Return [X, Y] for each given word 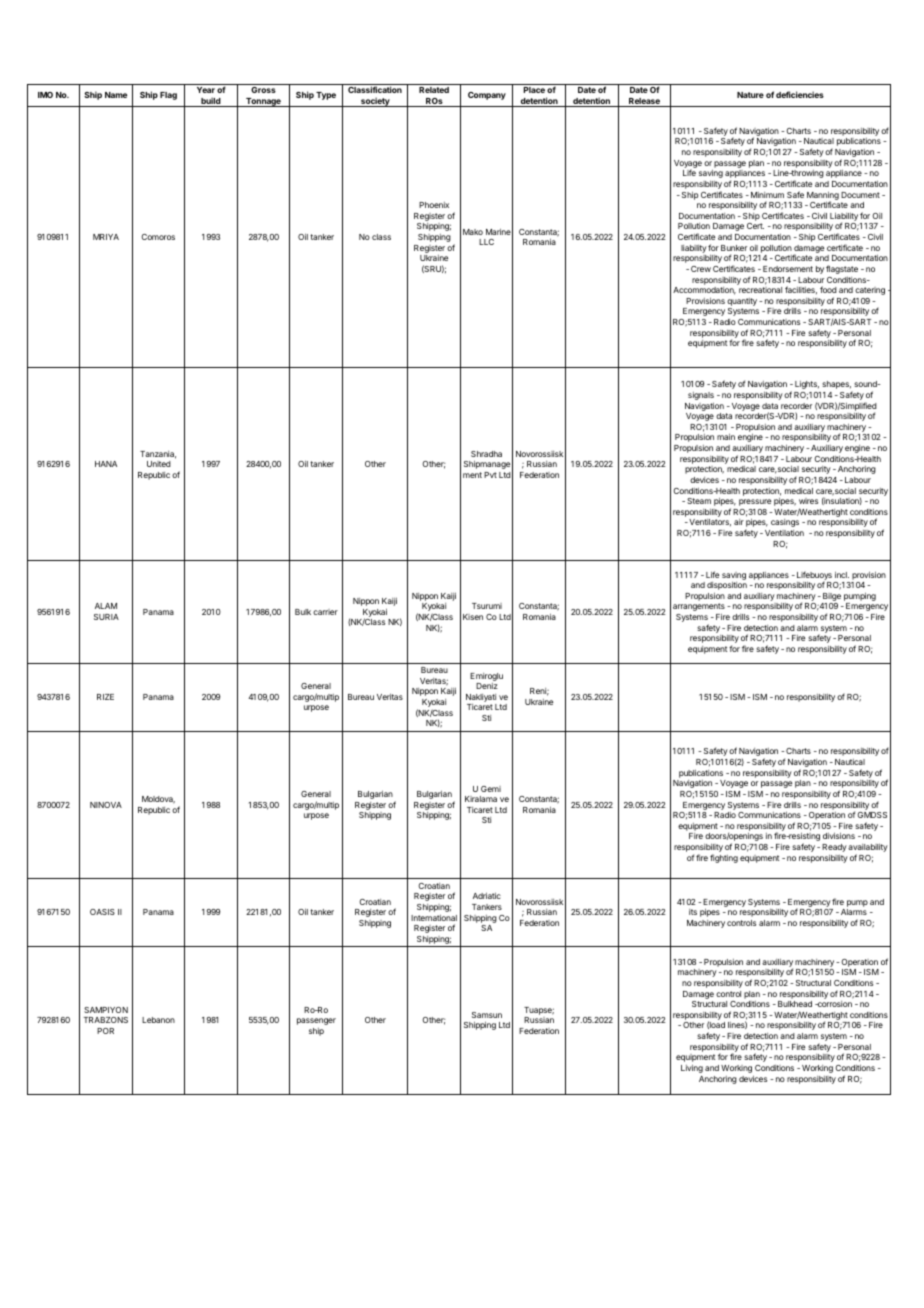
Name [116, 95]
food [828, 289]
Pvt [490, 475]
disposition [727, 586]
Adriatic [487, 896]
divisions [839, 836]
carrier [325, 612]
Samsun [487, 1015]
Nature [750, 95]
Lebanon [158, 1020]
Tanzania [158, 455]
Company [487, 96]
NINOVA [106, 805]
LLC [486, 242]
